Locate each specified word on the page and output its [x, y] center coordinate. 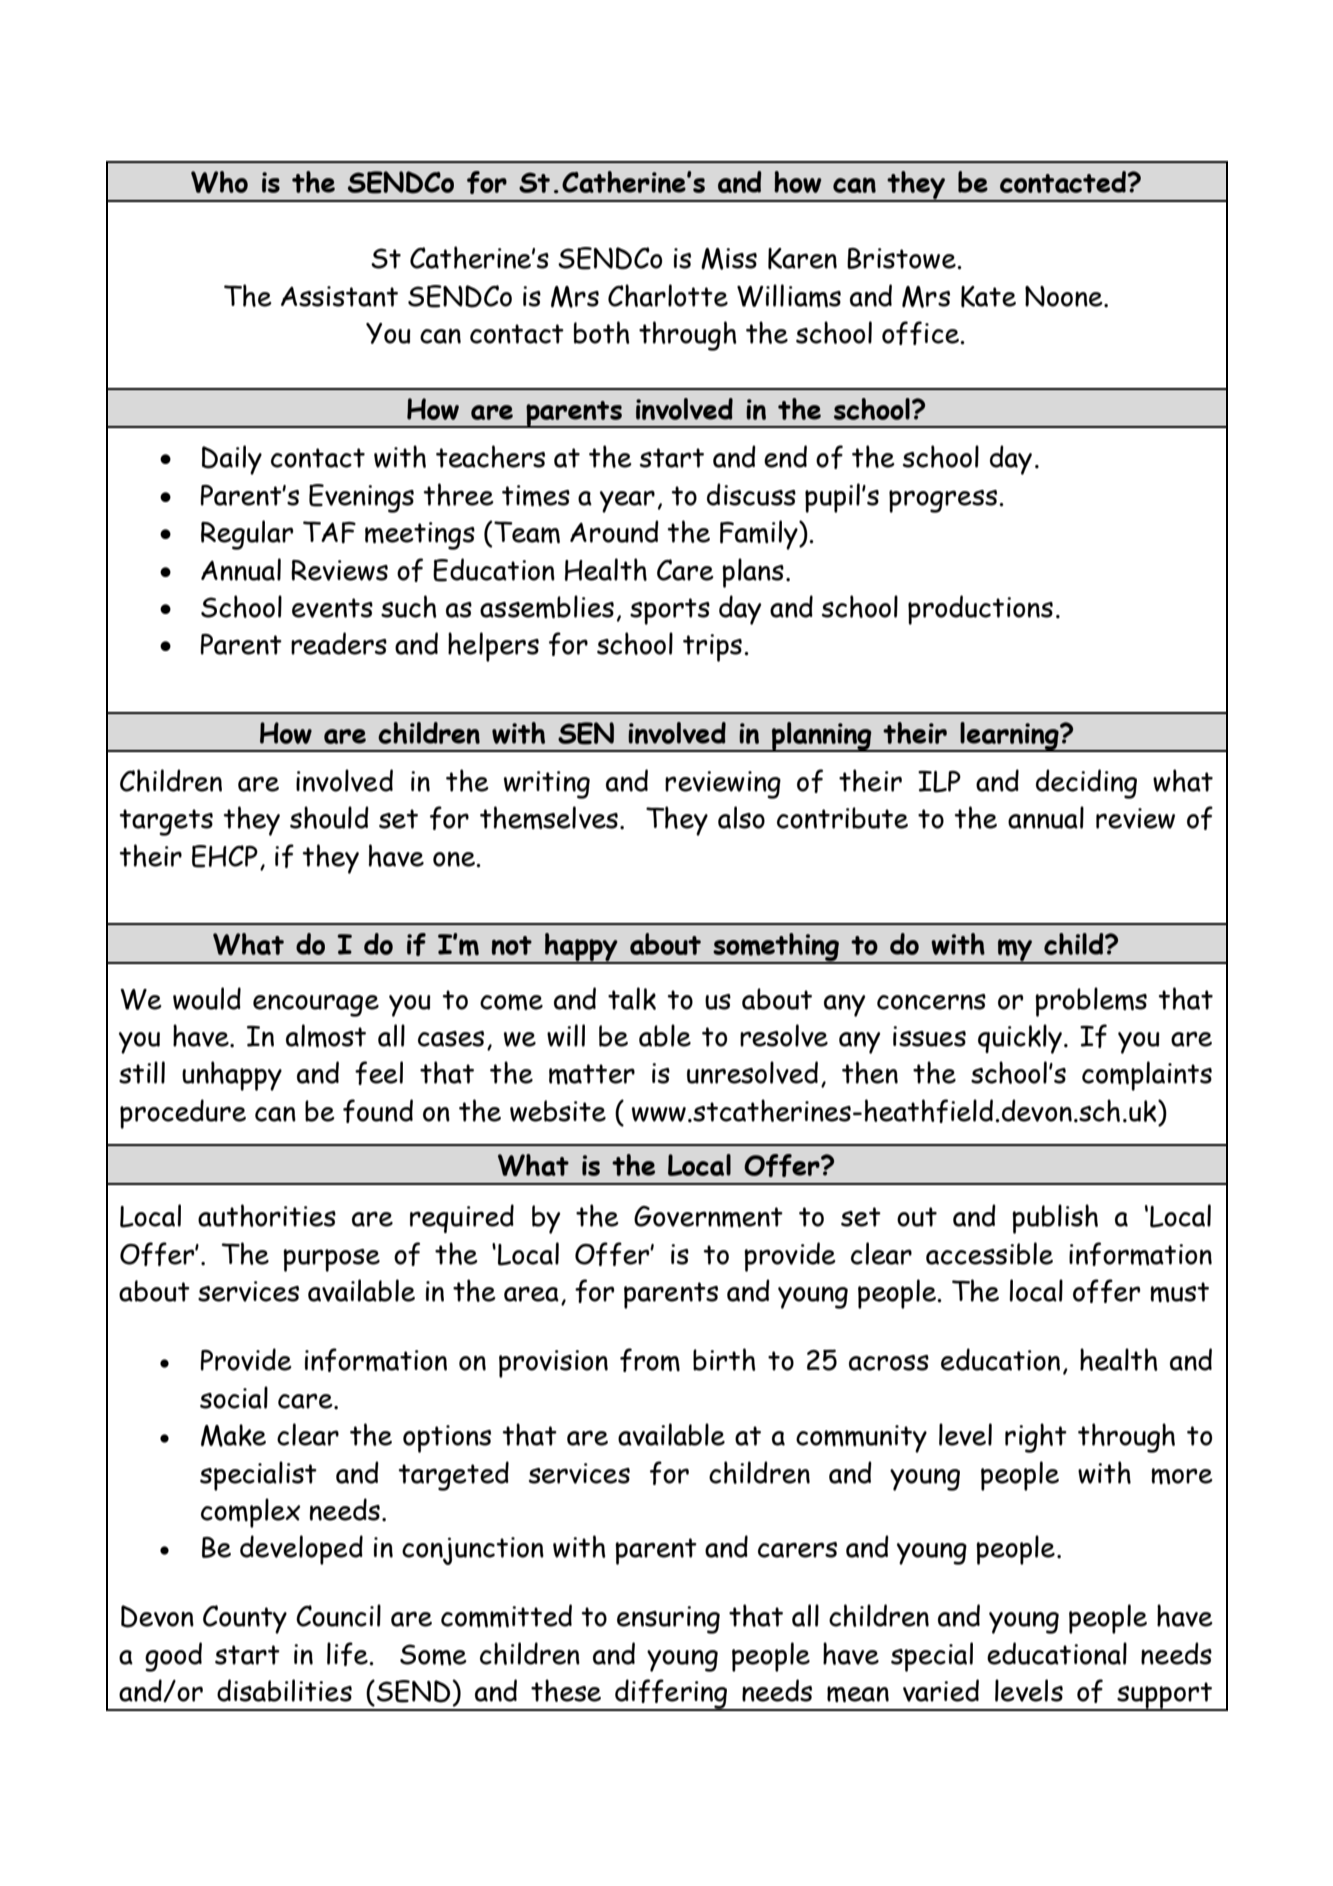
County [245, 1619]
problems [1091, 1002]
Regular [247, 535]
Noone [1065, 296]
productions [980, 610]
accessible [989, 1253]
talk [632, 998]
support [1164, 1696]
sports [670, 611]
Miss [729, 259]
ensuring [668, 1620]
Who [219, 182]
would [207, 998]
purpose [331, 1260]
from [650, 1360]
